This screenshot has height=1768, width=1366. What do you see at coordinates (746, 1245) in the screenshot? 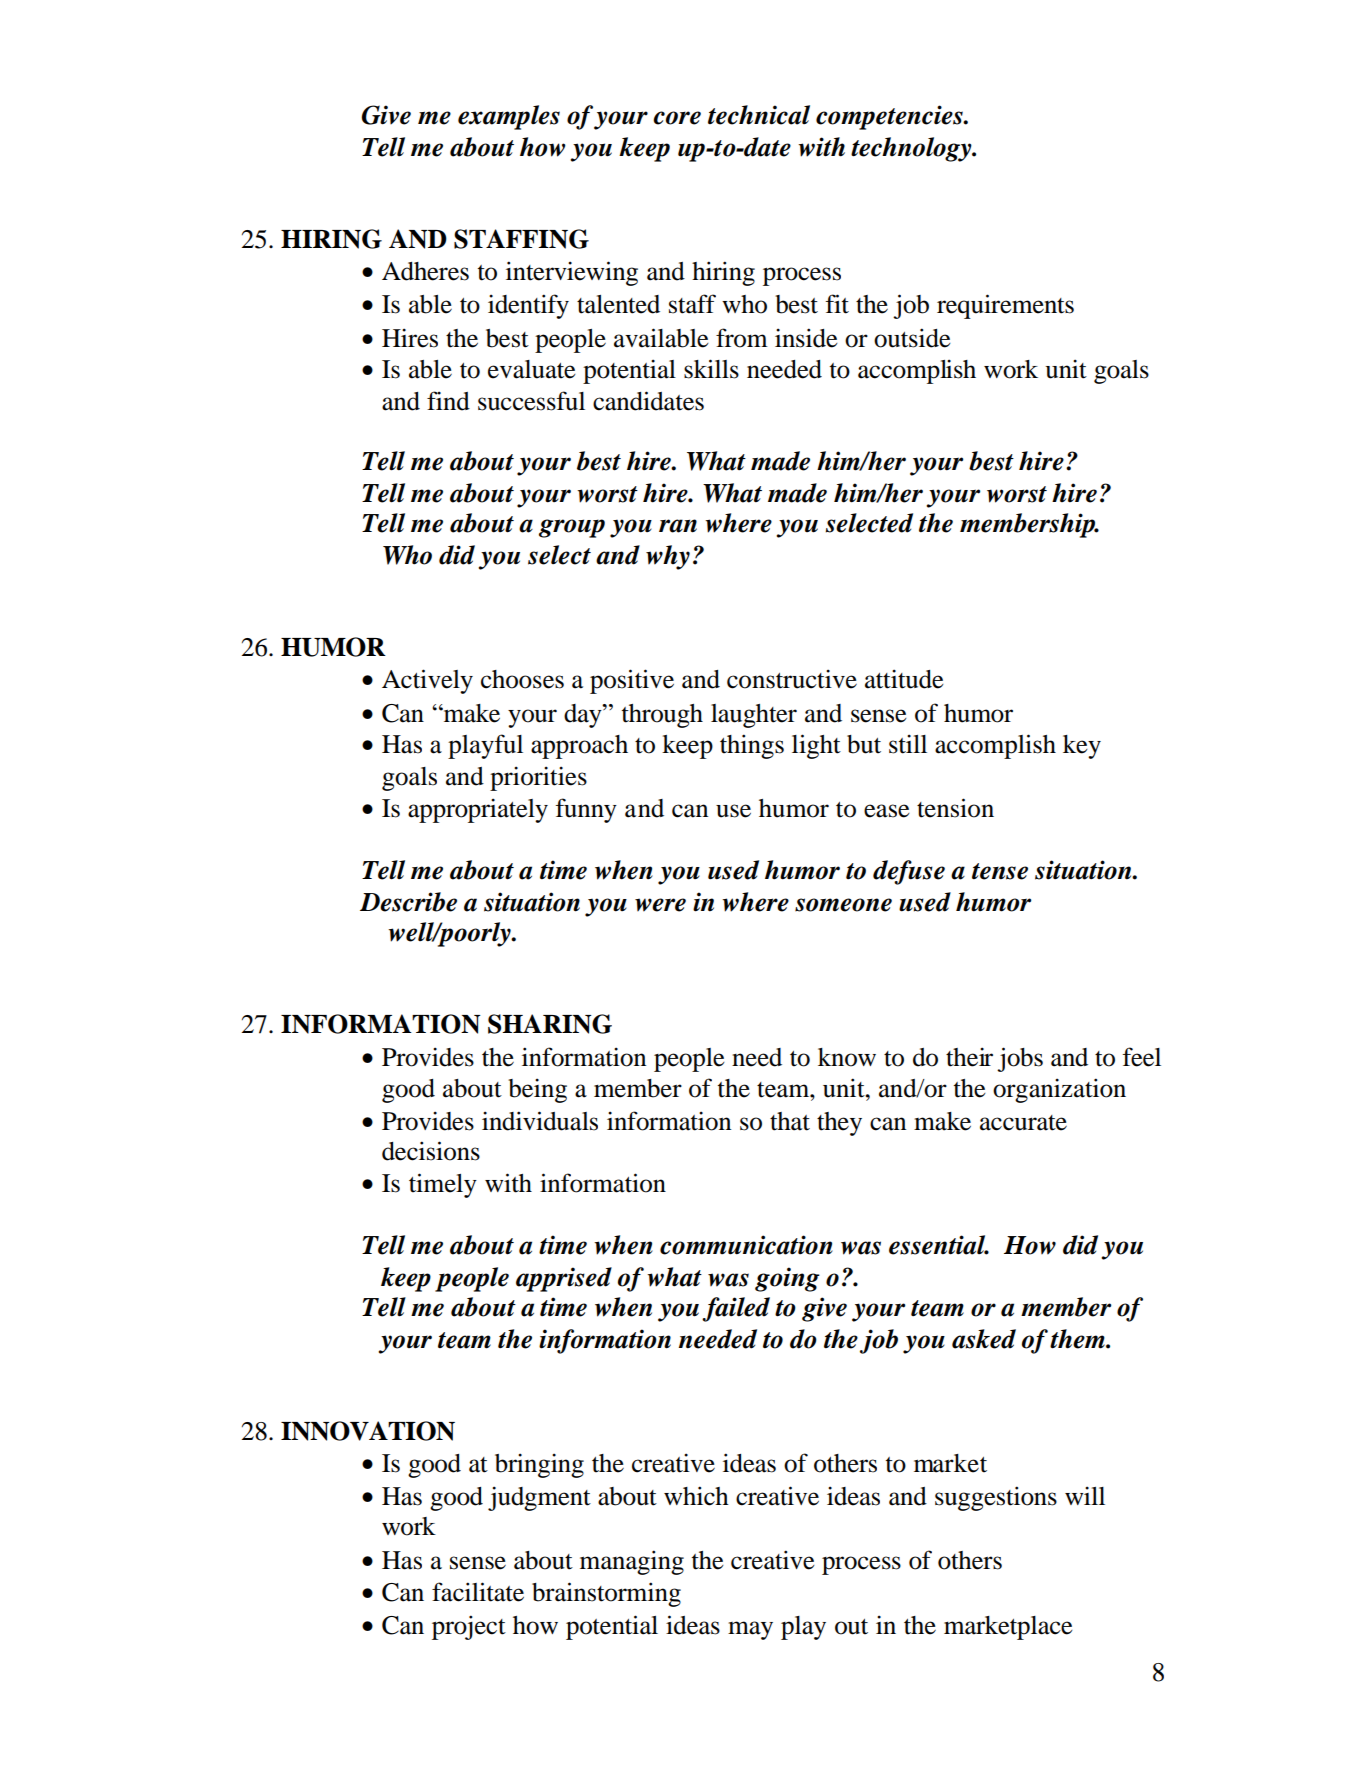
I see `communication` at bounding box center [746, 1245].
